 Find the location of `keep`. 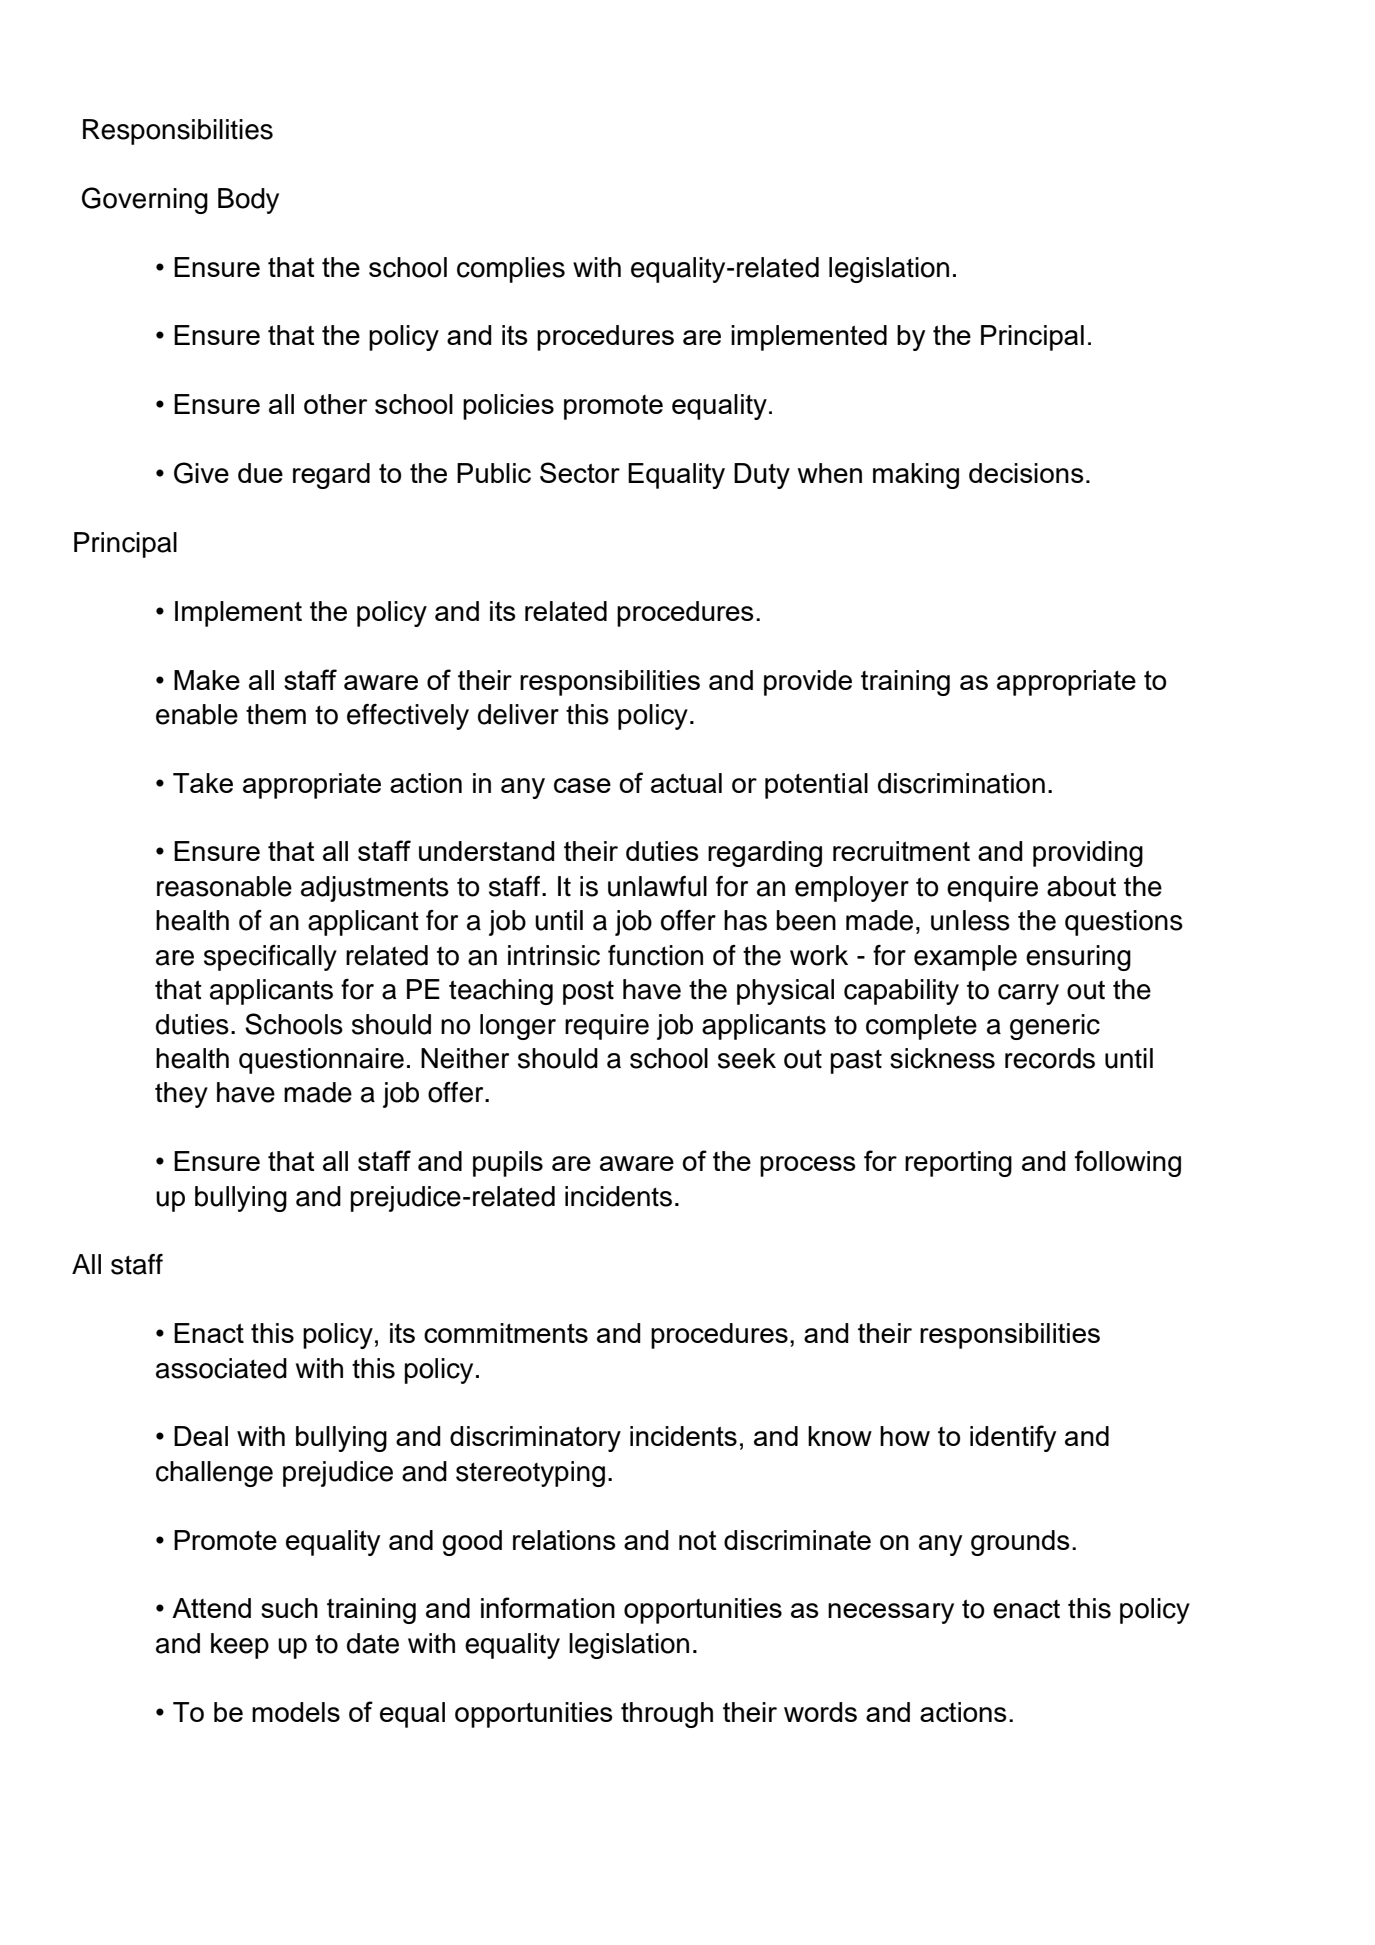

keep is located at coordinates (240, 1646).
